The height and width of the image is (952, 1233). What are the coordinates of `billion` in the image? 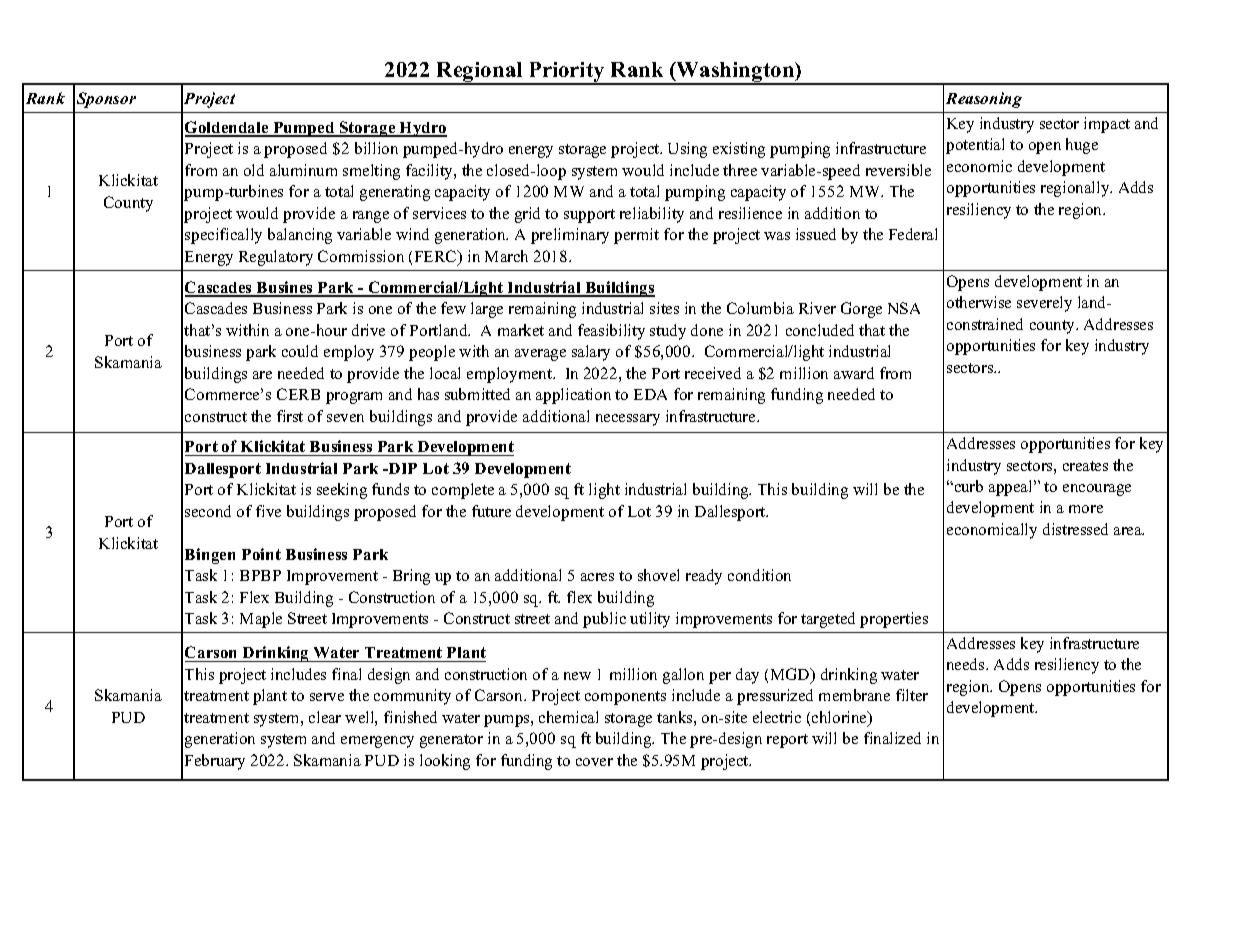 It's located at (376, 148).
